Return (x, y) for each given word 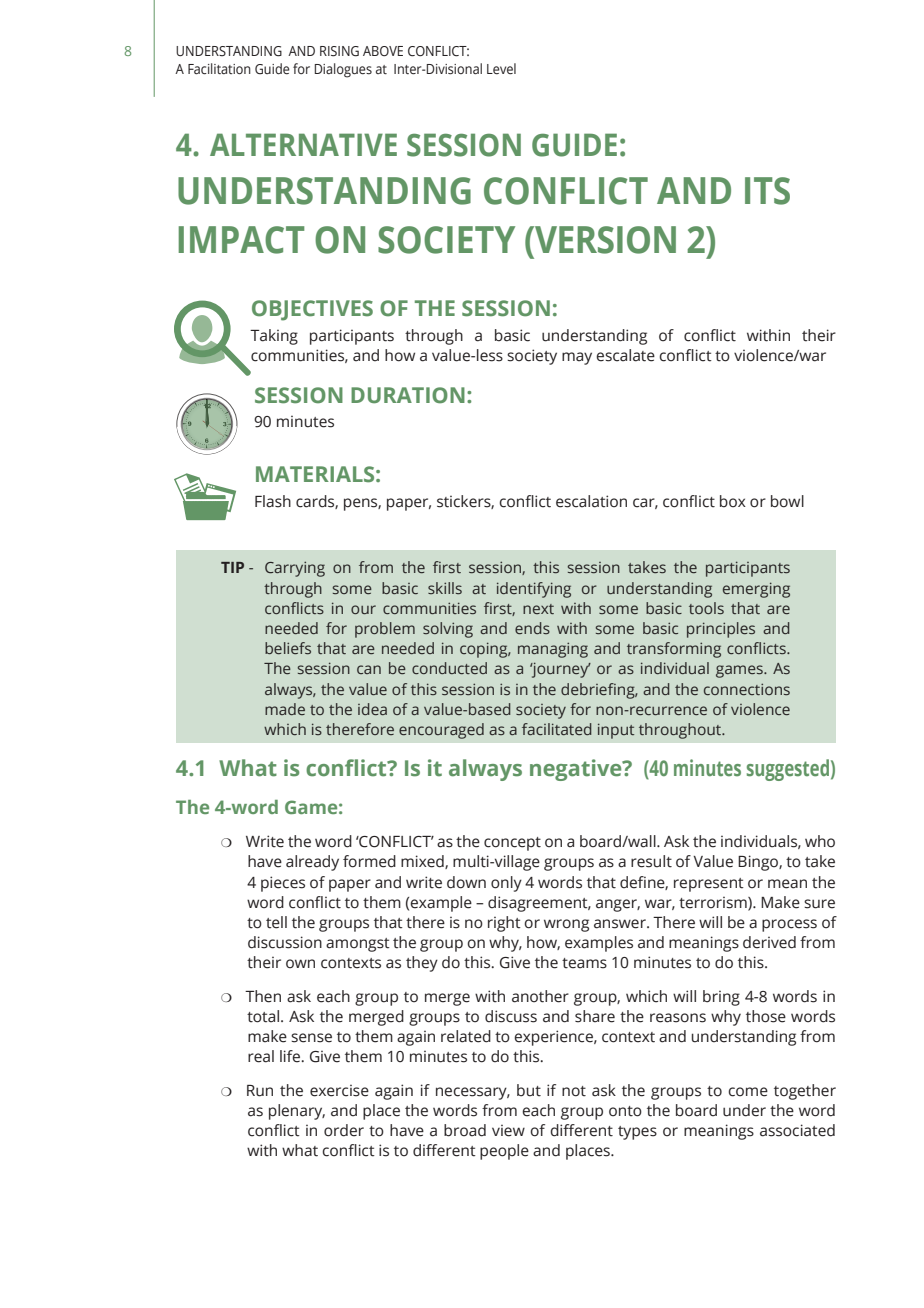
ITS (767, 191)
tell (276, 922)
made (285, 709)
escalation (591, 501)
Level (501, 69)
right (504, 924)
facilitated (557, 729)
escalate (625, 355)
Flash (273, 501)
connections (747, 689)
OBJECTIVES (312, 310)
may (577, 358)
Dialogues (343, 70)
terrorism (714, 903)
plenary (297, 1112)
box (733, 501)
